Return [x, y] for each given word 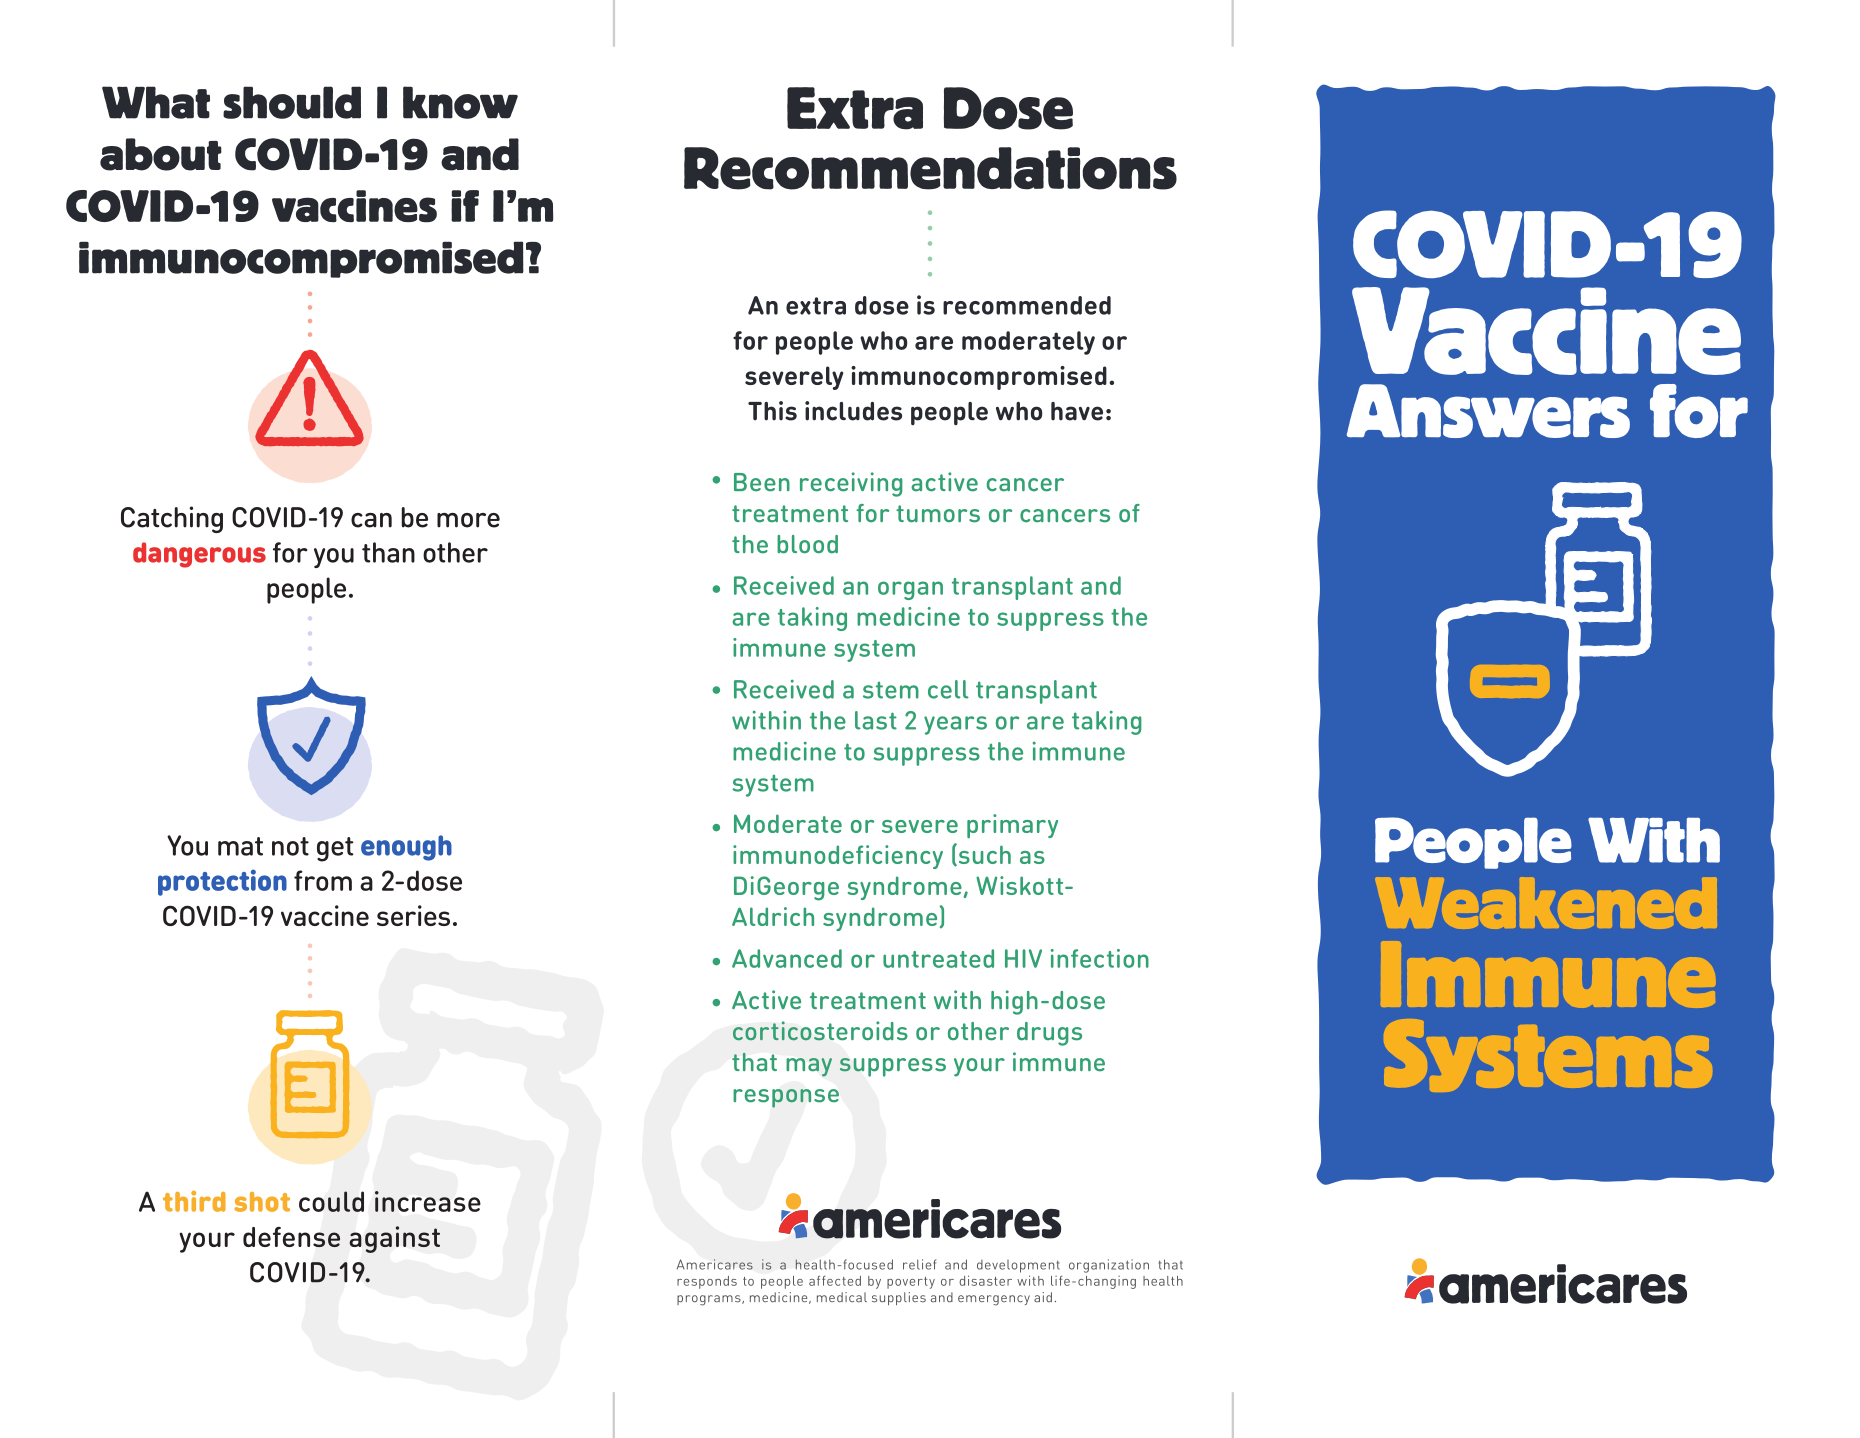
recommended [1027, 305]
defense [291, 1237]
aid [1043, 1297]
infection [1100, 958]
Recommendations [930, 168]
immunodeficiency [838, 857]
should [292, 102]
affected [835, 1281]
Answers [1488, 411]
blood [807, 544]
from [323, 880]
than [388, 552]
